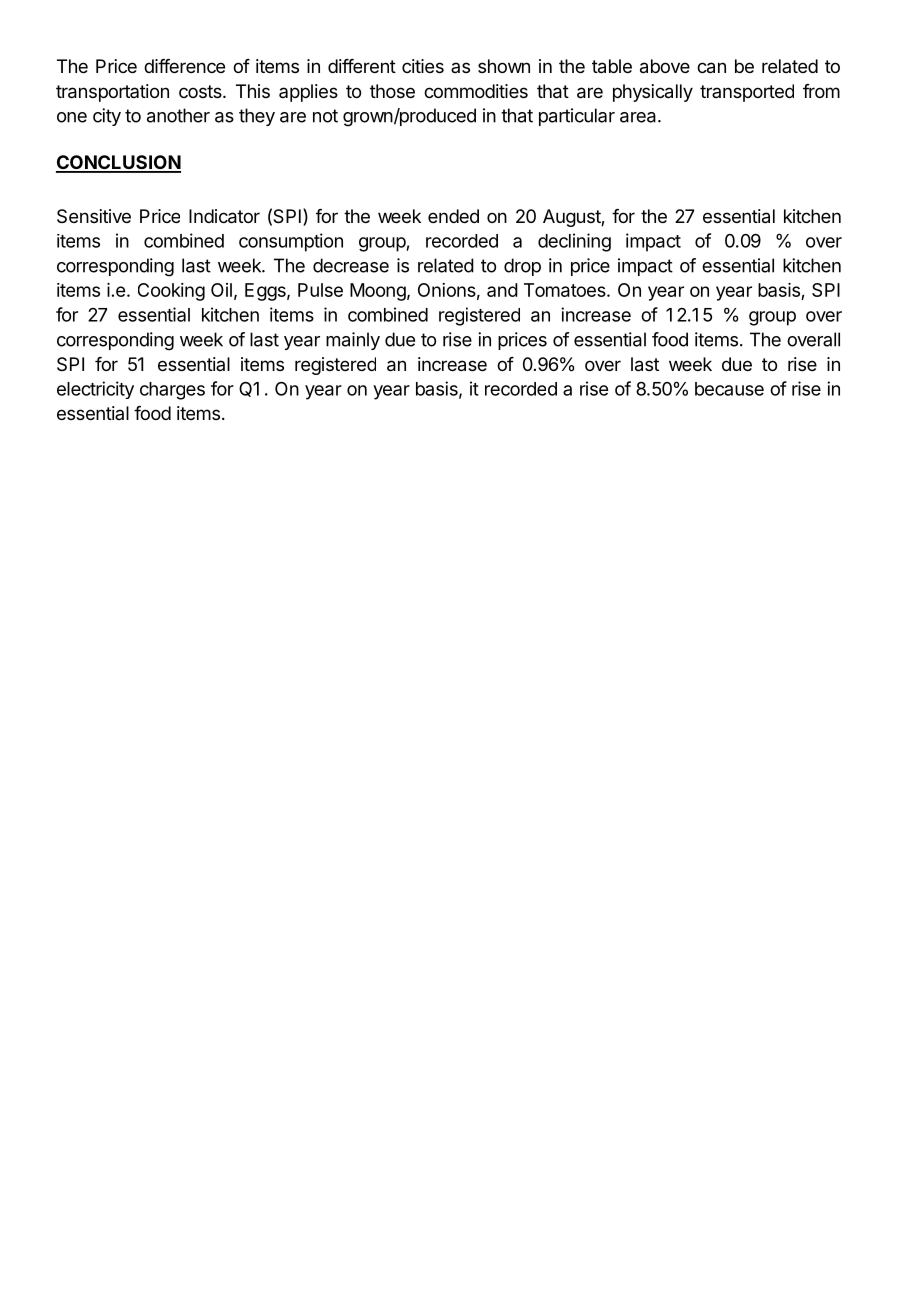  I want to click on ended, so click(453, 216).
